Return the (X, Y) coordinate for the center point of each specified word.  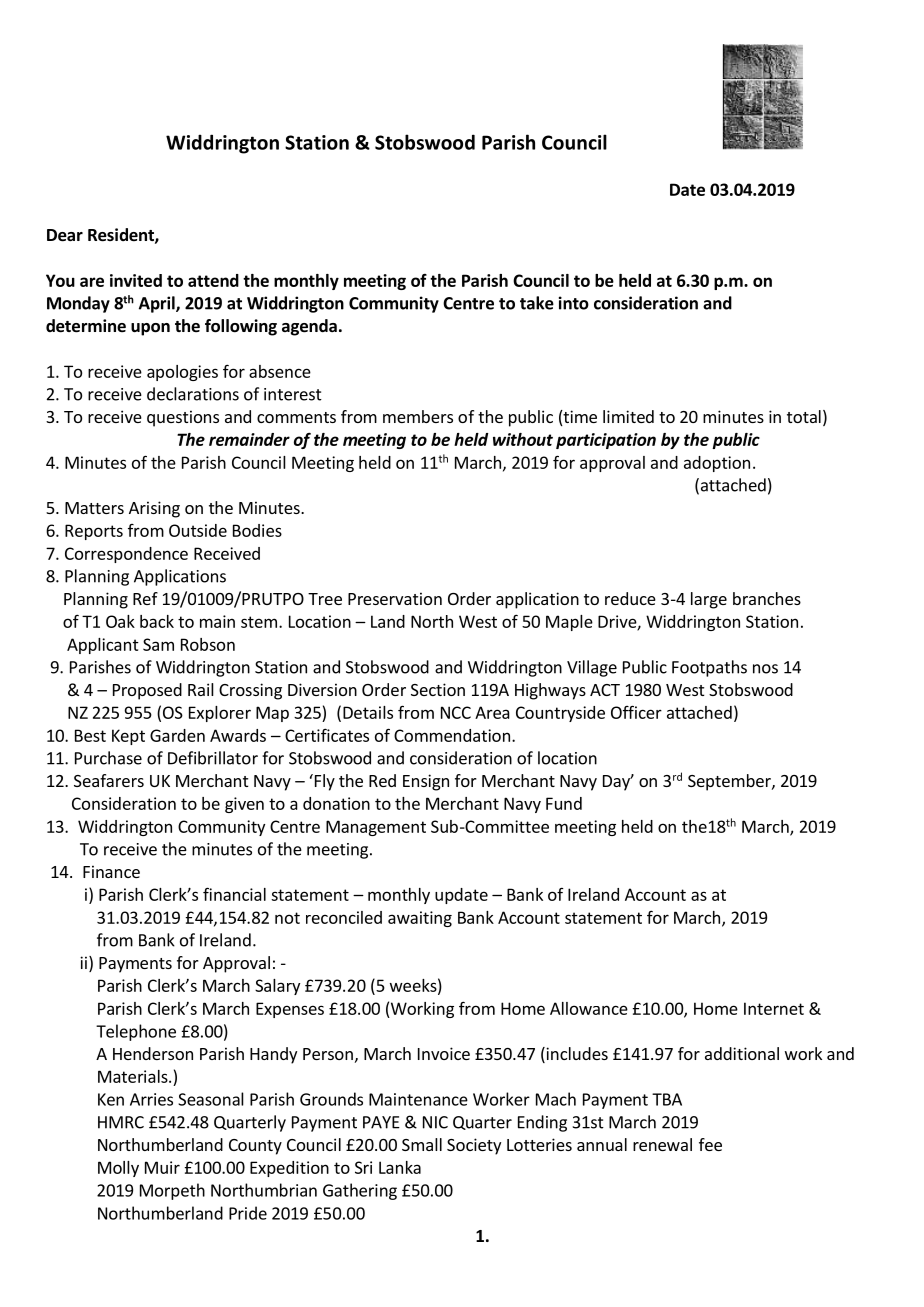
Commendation (452, 735)
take (537, 303)
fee (710, 1144)
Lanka (400, 1167)
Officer (636, 712)
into (574, 303)
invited (136, 280)
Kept (128, 737)
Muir (162, 1167)
